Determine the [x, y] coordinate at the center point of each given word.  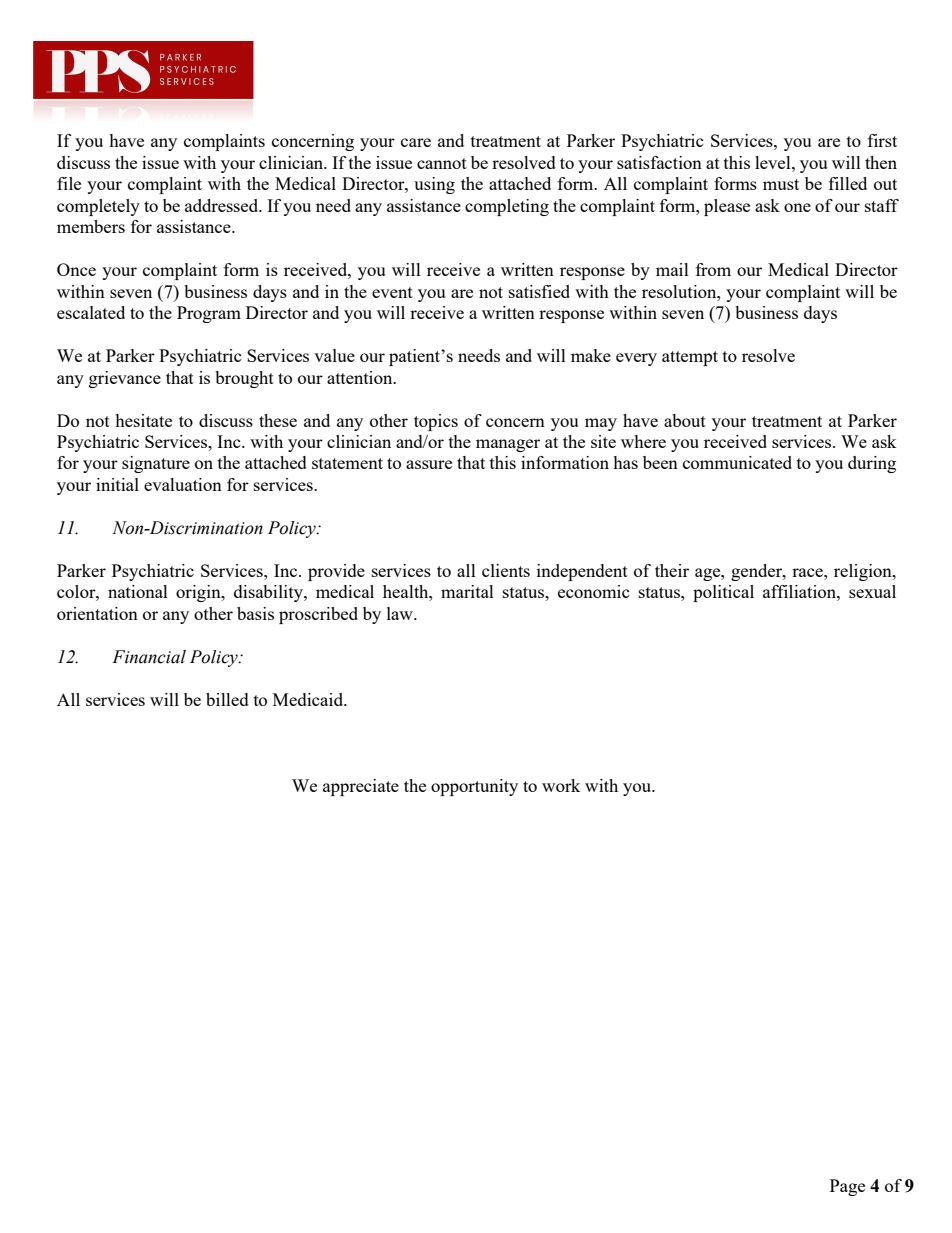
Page [847, 1187]
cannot [442, 163]
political [723, 593]
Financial [149, 657]
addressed [223, 205]
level [774, 162]
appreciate [361, 787]
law [401, 613]
